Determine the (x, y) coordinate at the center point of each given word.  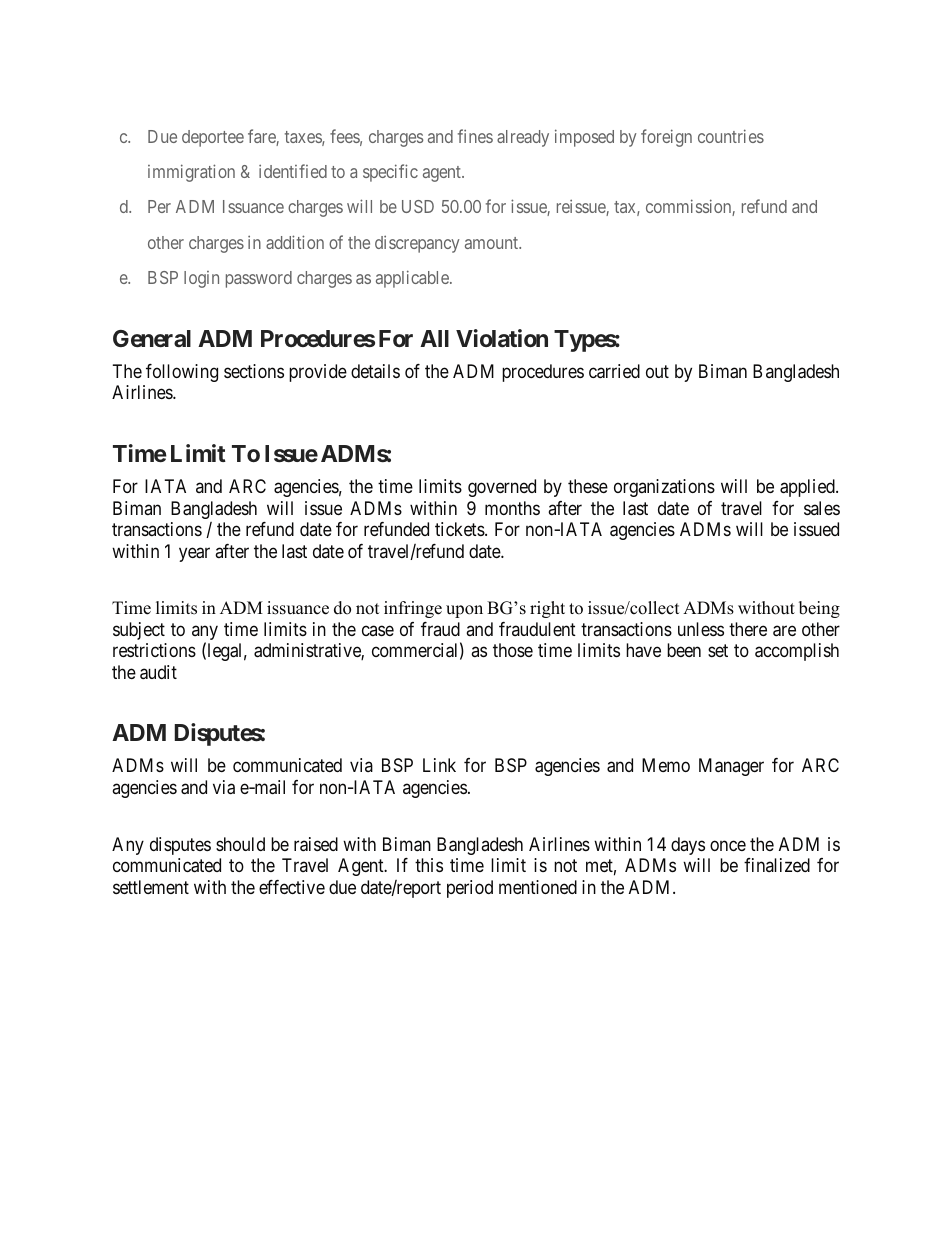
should (240, 844)
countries (731, 136)
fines (475, 136)
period (470, 889)
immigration (191, 173)
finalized (777, 865)
